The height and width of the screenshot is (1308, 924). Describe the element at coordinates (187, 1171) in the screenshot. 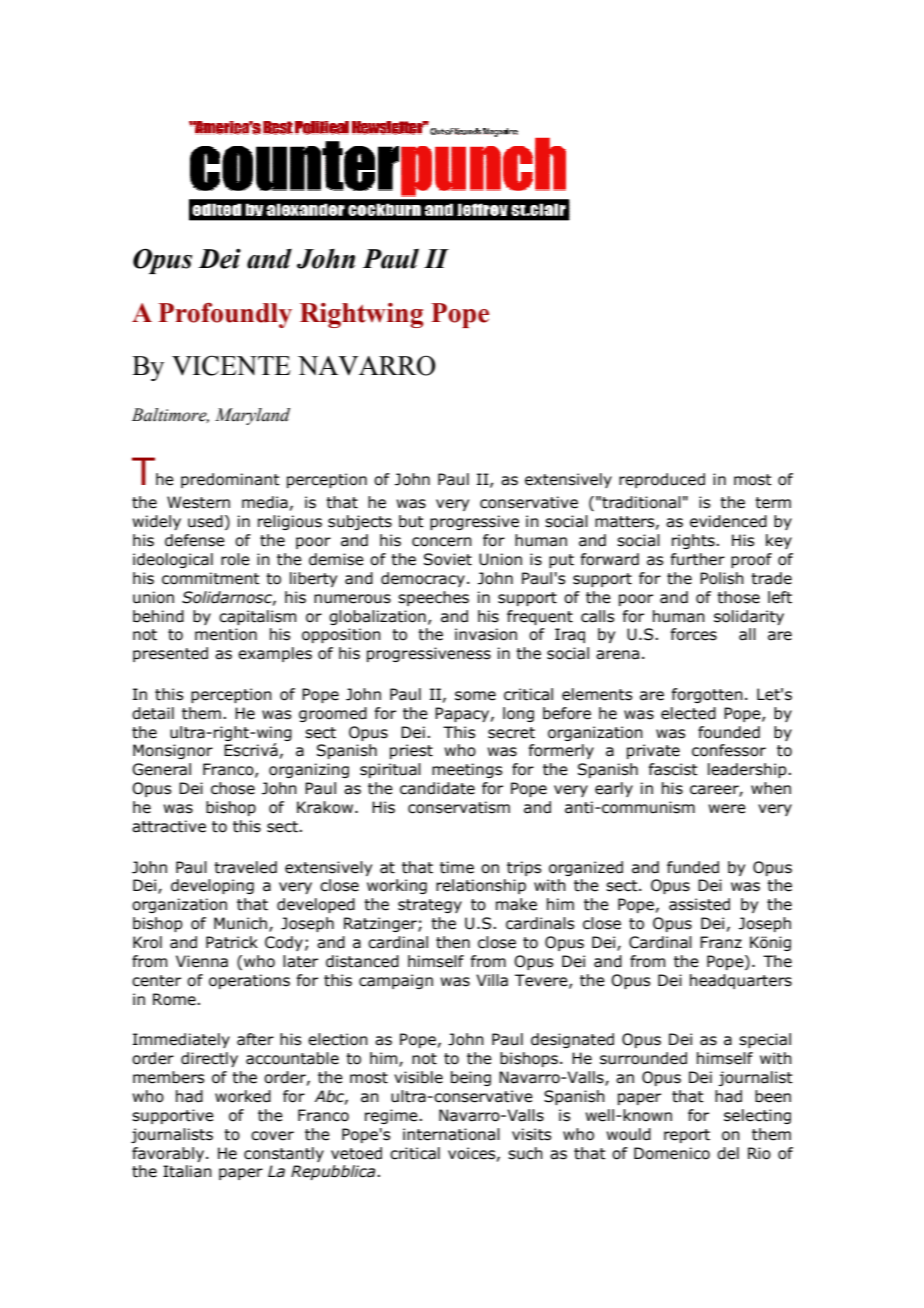

I see `Italian` at that location.
